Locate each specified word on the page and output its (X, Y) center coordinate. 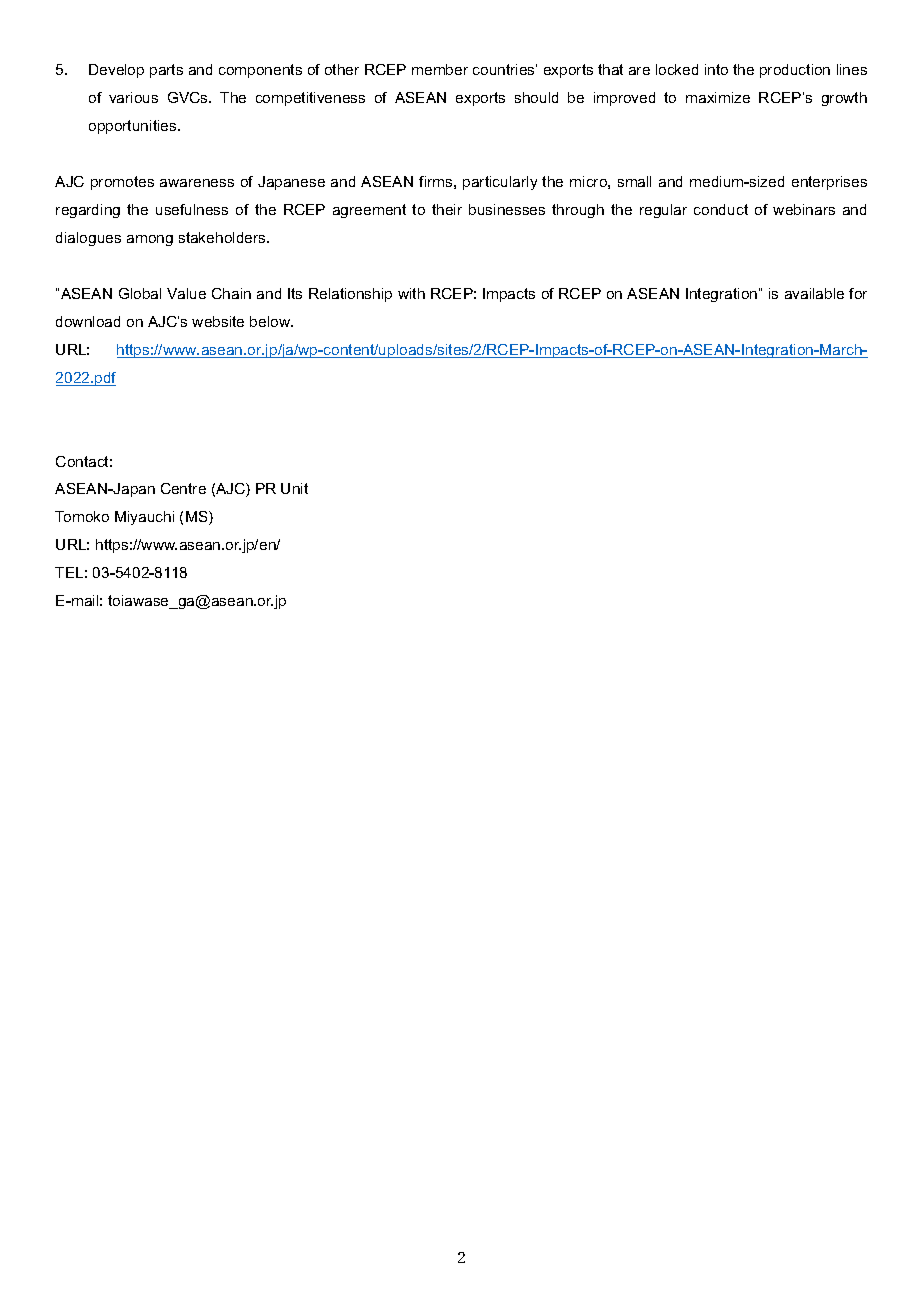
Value (186, 293)
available (814, 293)
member (440, 69)
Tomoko (82, 516)
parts (166, 71)
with (411, 293)
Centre (183, 488)
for (858, 293)
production (795, 71)
